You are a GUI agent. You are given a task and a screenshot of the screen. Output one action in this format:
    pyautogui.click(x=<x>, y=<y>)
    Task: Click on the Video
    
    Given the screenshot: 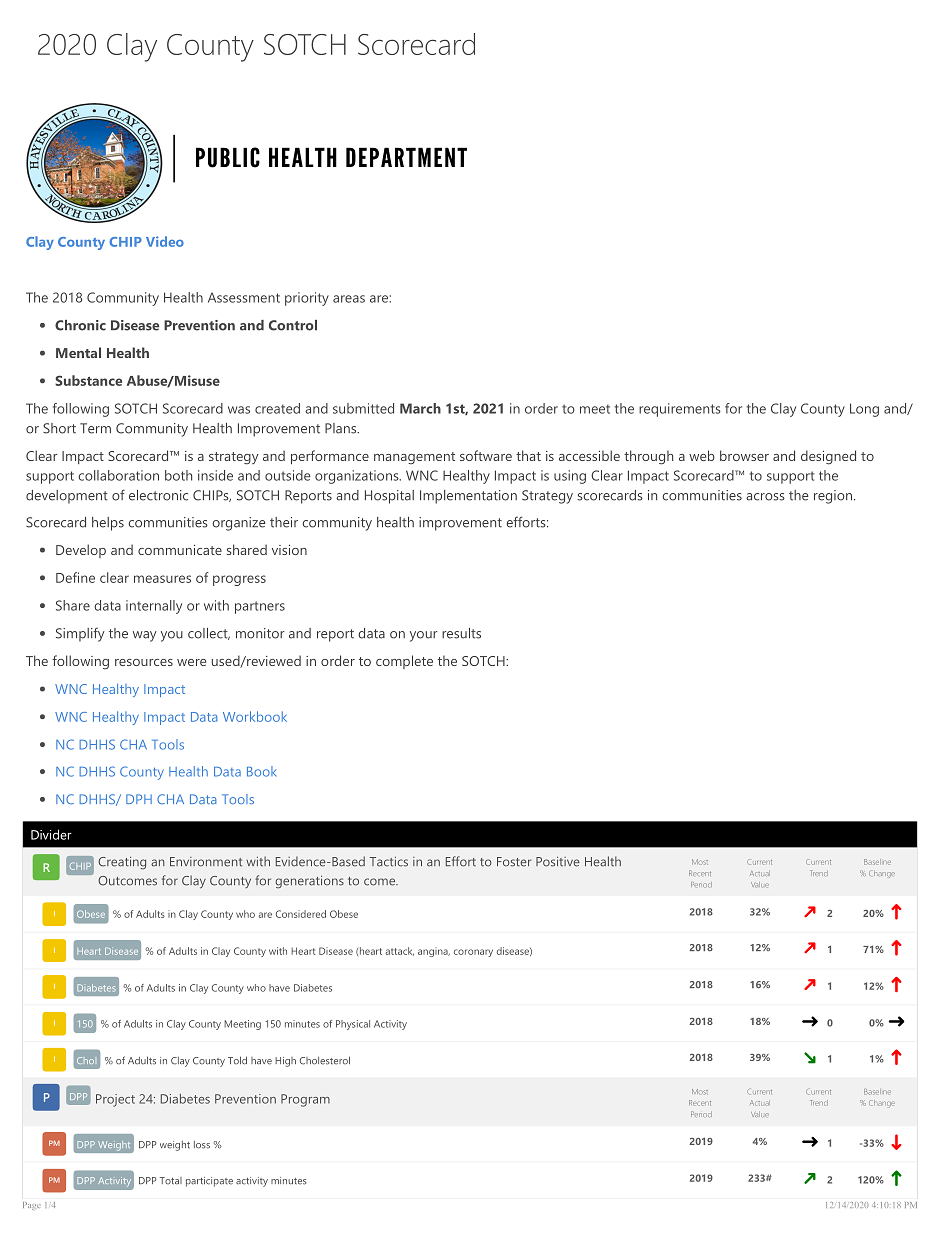 What is the action you would take?
    pyautogui.click(x=165, y=241)
